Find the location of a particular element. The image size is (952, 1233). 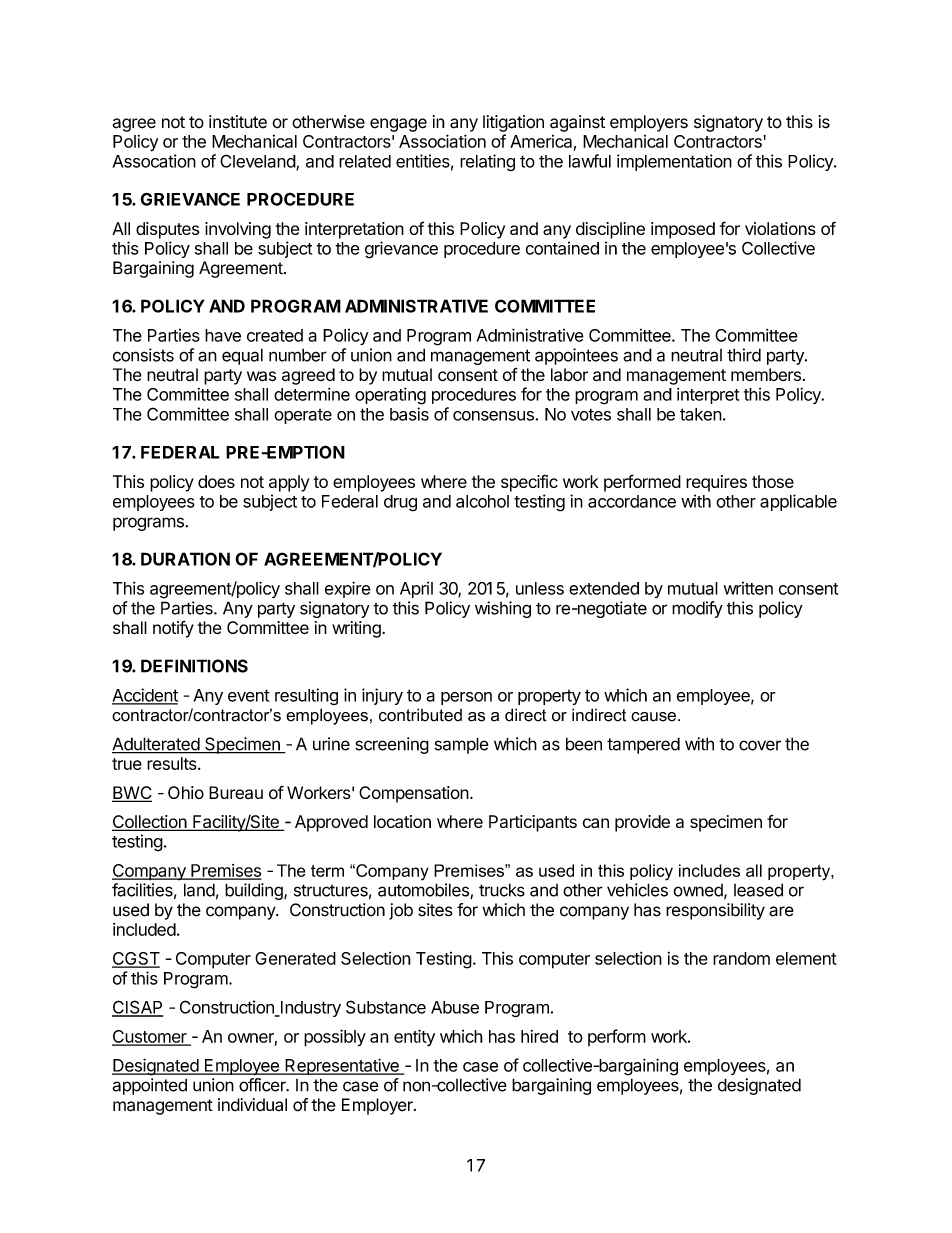

individual is located at coordinates (252, 1105).
